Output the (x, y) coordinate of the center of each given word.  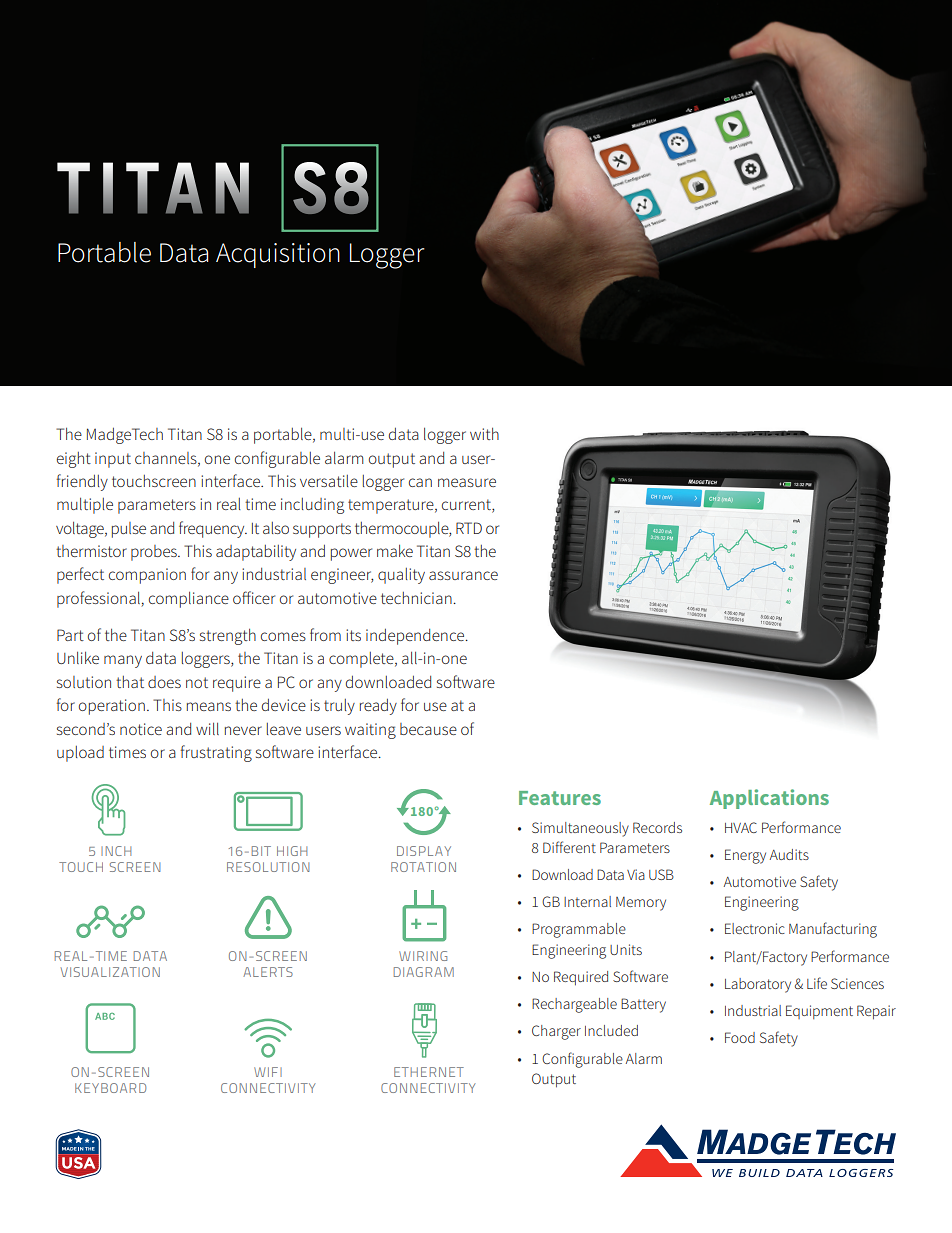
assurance (463, 575)
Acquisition (278, 255)
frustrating (216, 753)
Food (740, 1037)
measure (467, 482)
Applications (769, 799)
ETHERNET (429, 1072)
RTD (469, 528)
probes (155, 553)
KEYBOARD (110, 1088)
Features (560, 798)
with (484, 434)
